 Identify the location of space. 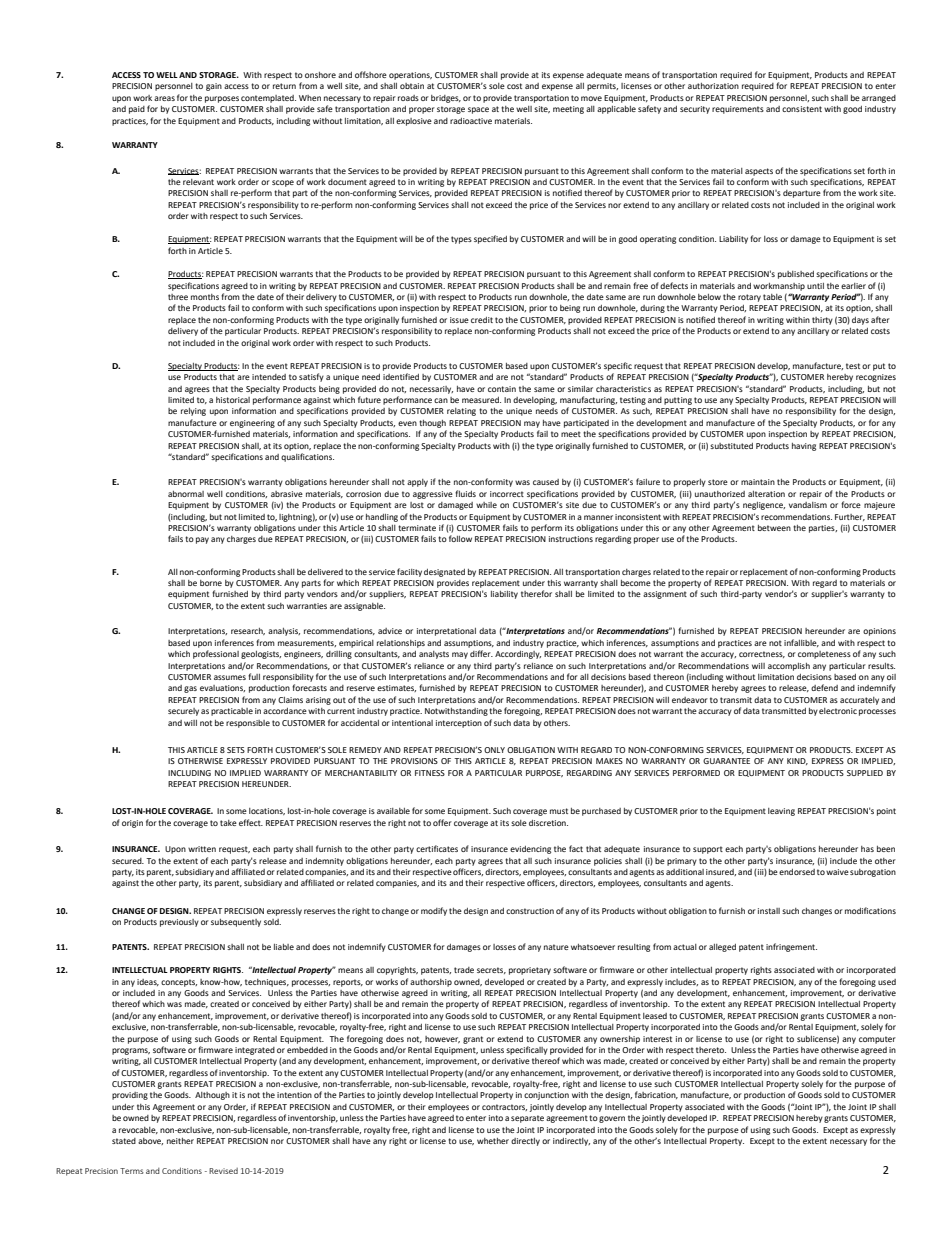
(478, 110).
